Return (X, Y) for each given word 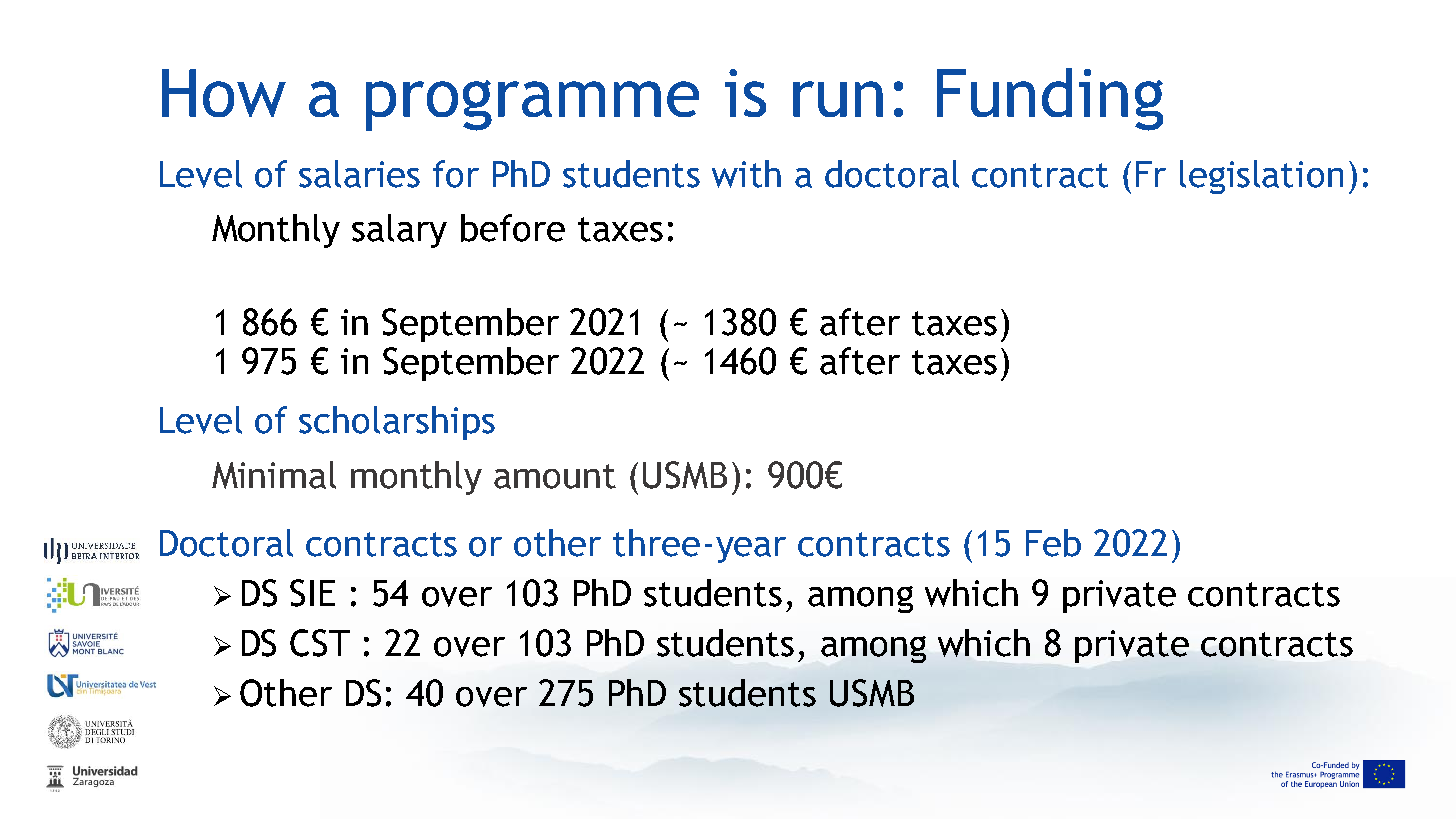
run (838, 99)
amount (555, 476)
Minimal (274, 475)
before (513, 228)
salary (399, 231)
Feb (1053, 543)
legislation (1261, 177)
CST (320, 643)
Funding (1050, 99)
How (224, 93)
